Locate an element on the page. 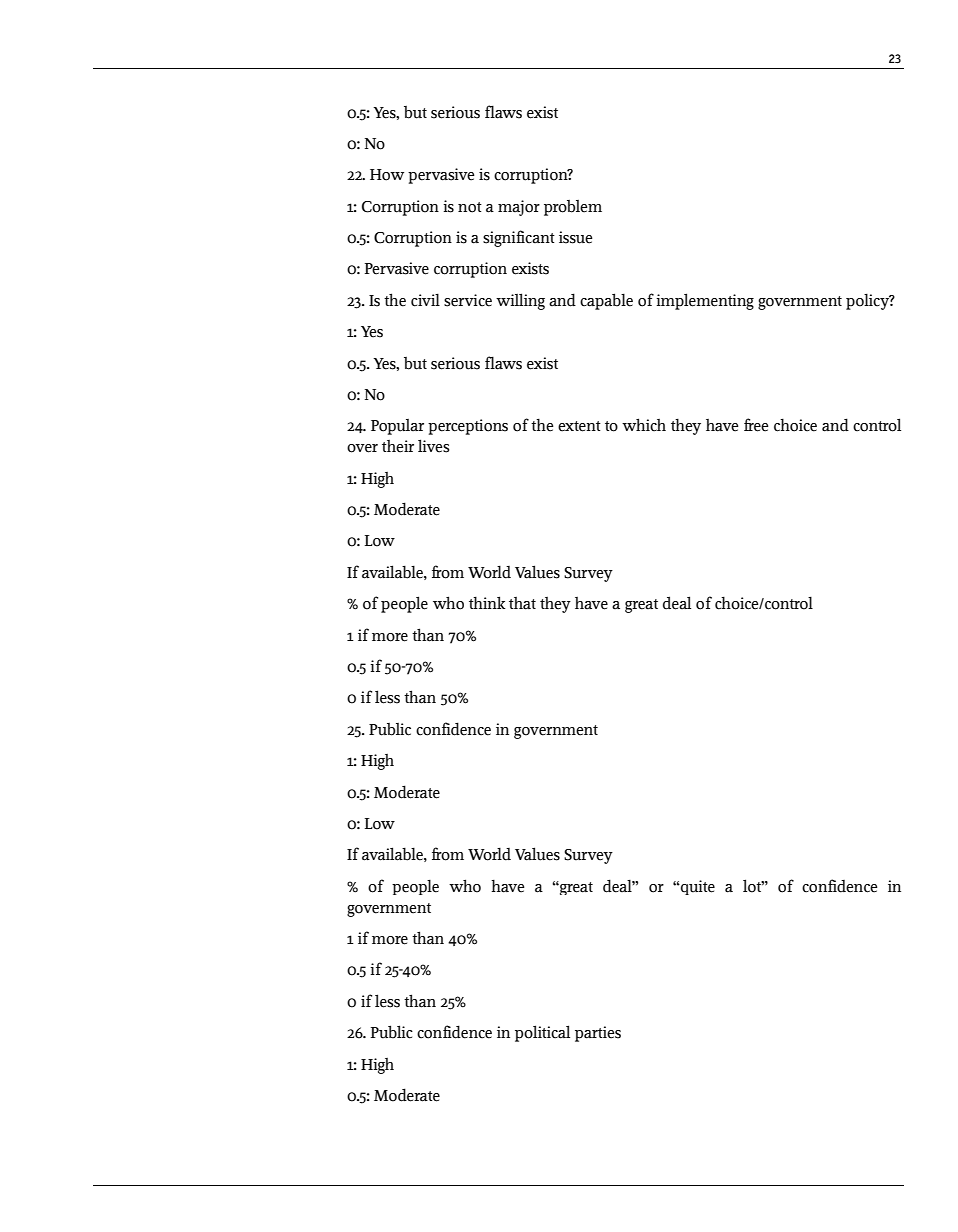 The height and width of the page is (1232, 958). that is located at coordinates (522, 603).
